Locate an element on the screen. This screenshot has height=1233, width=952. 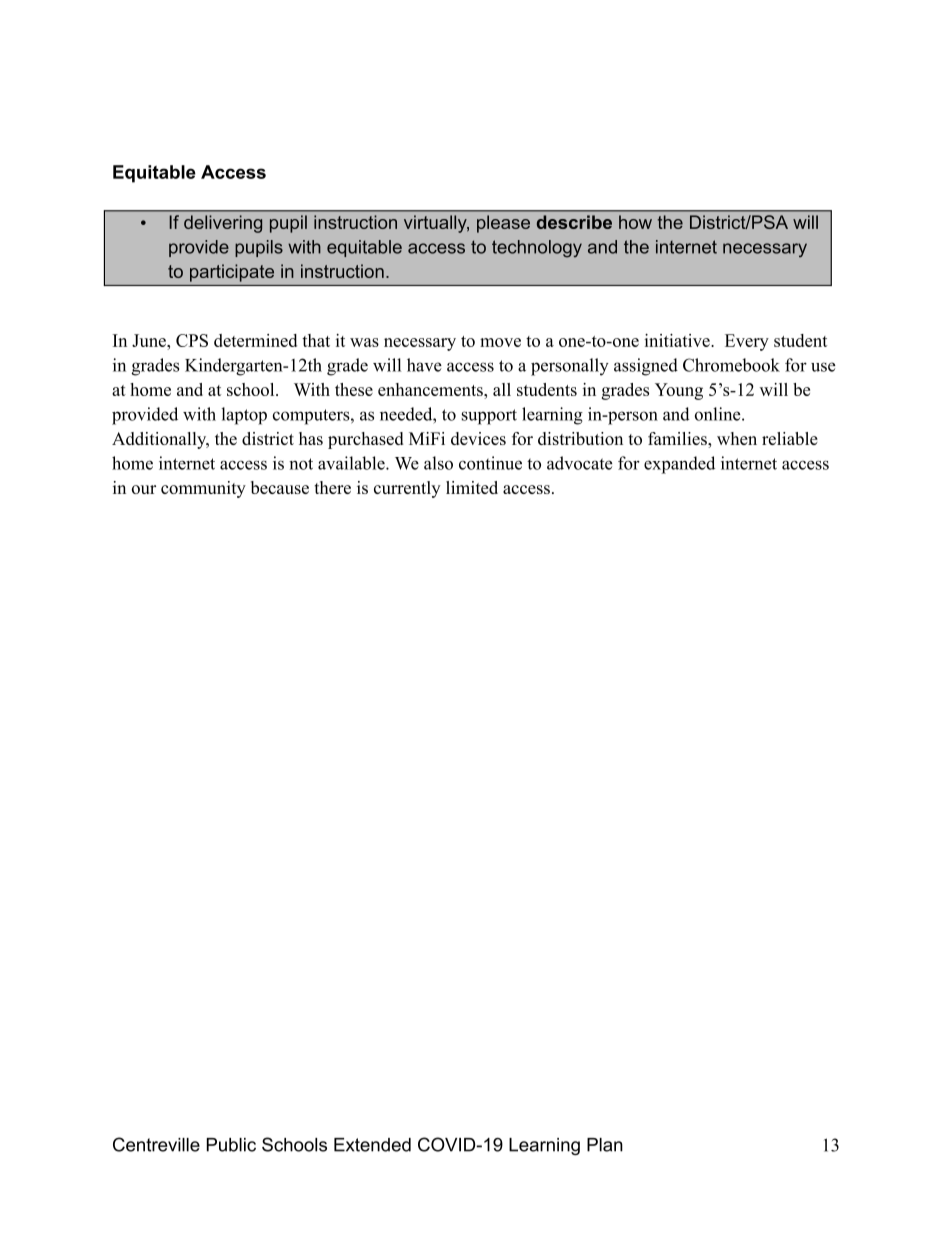
Public is located at coordinates (231, 1145).
